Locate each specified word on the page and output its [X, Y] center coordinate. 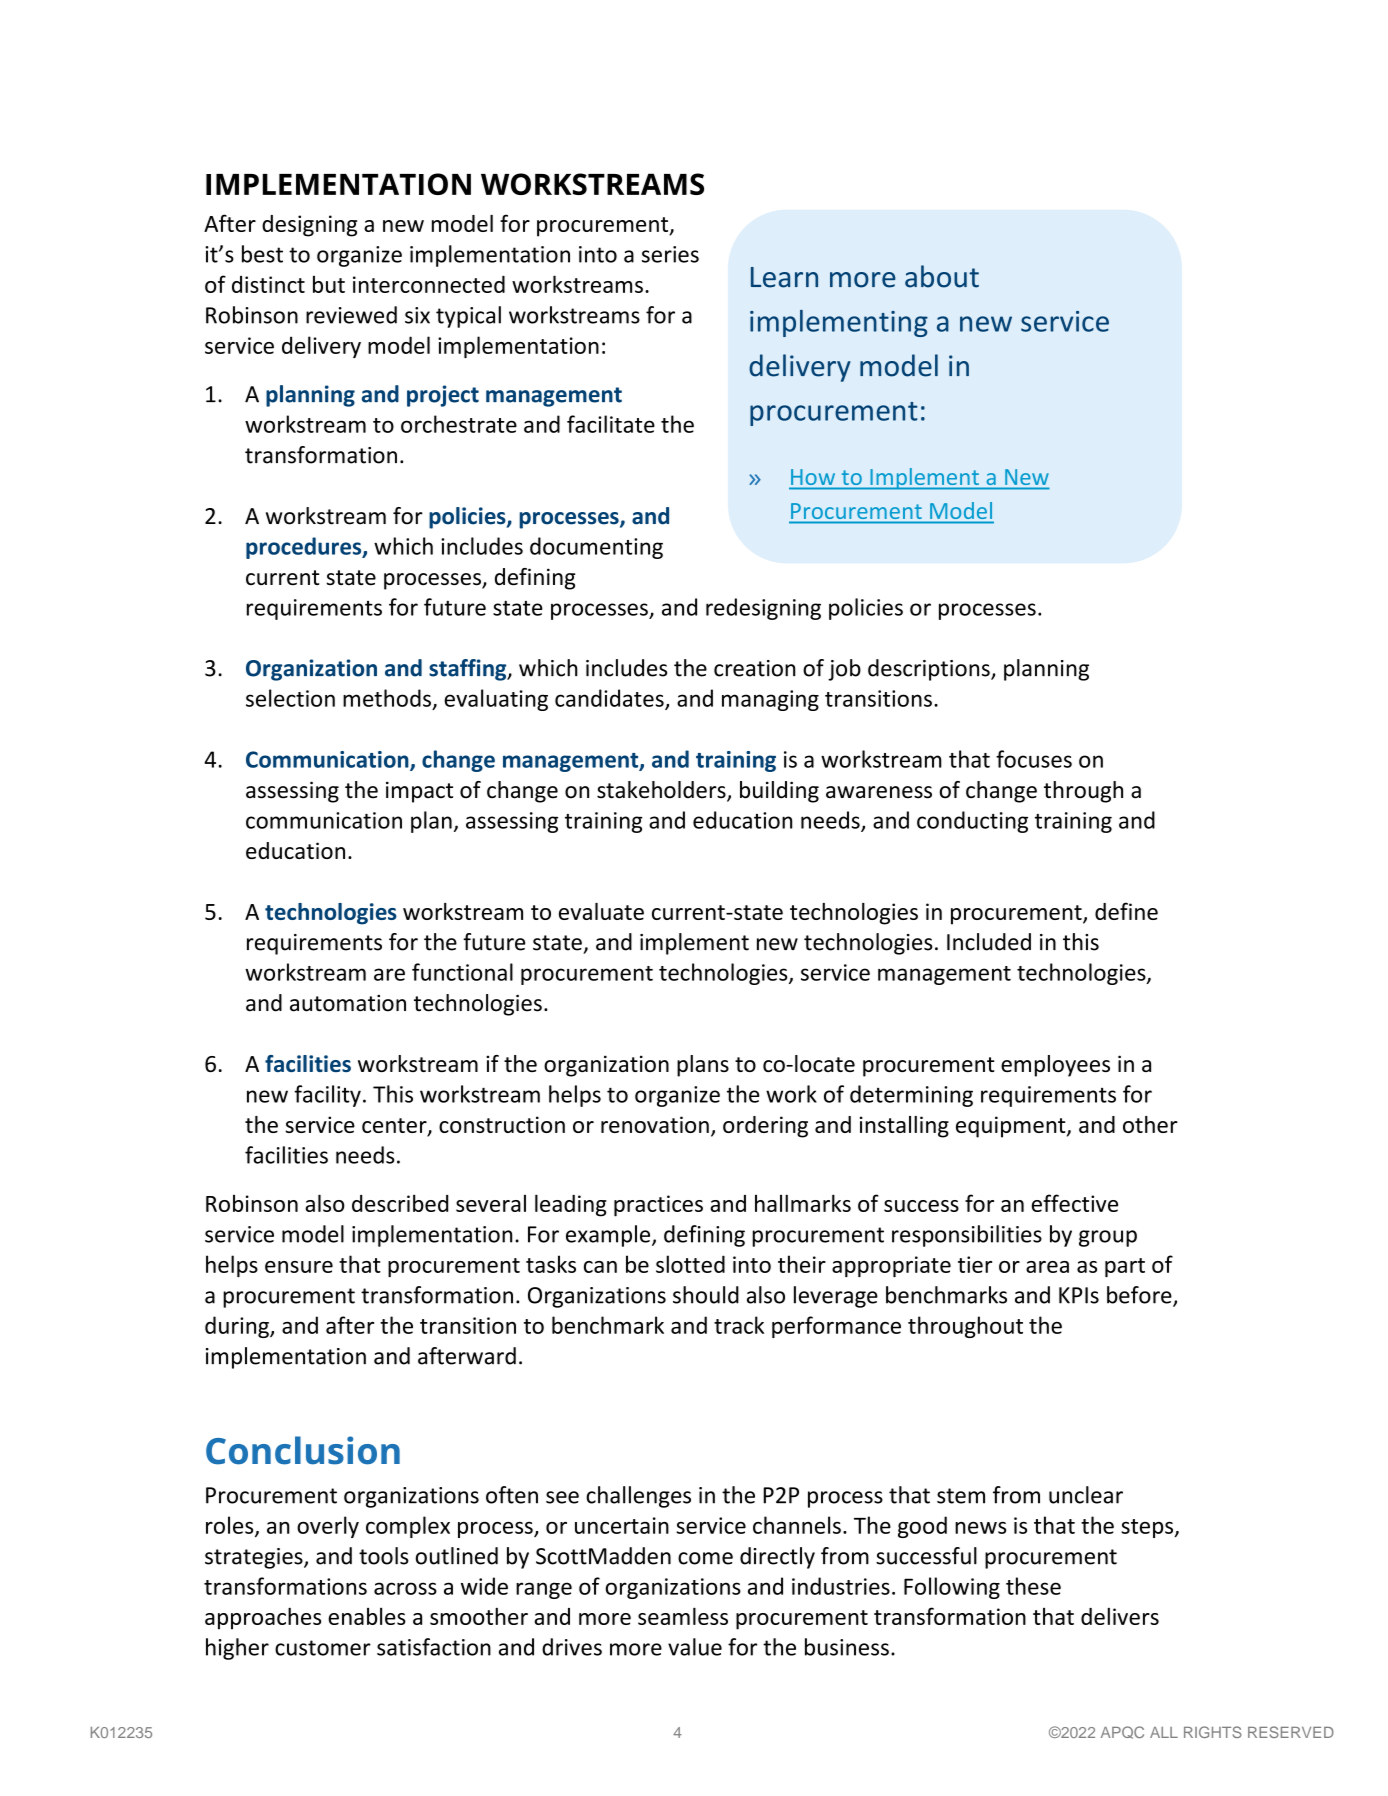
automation [348, 1003]
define [1126, 911]
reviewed [351, 315]
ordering [765, 1127]
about [942, 276]
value [695, 1647]
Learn [784, 277]
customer [323, 1648]
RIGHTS [1213, 1732]
